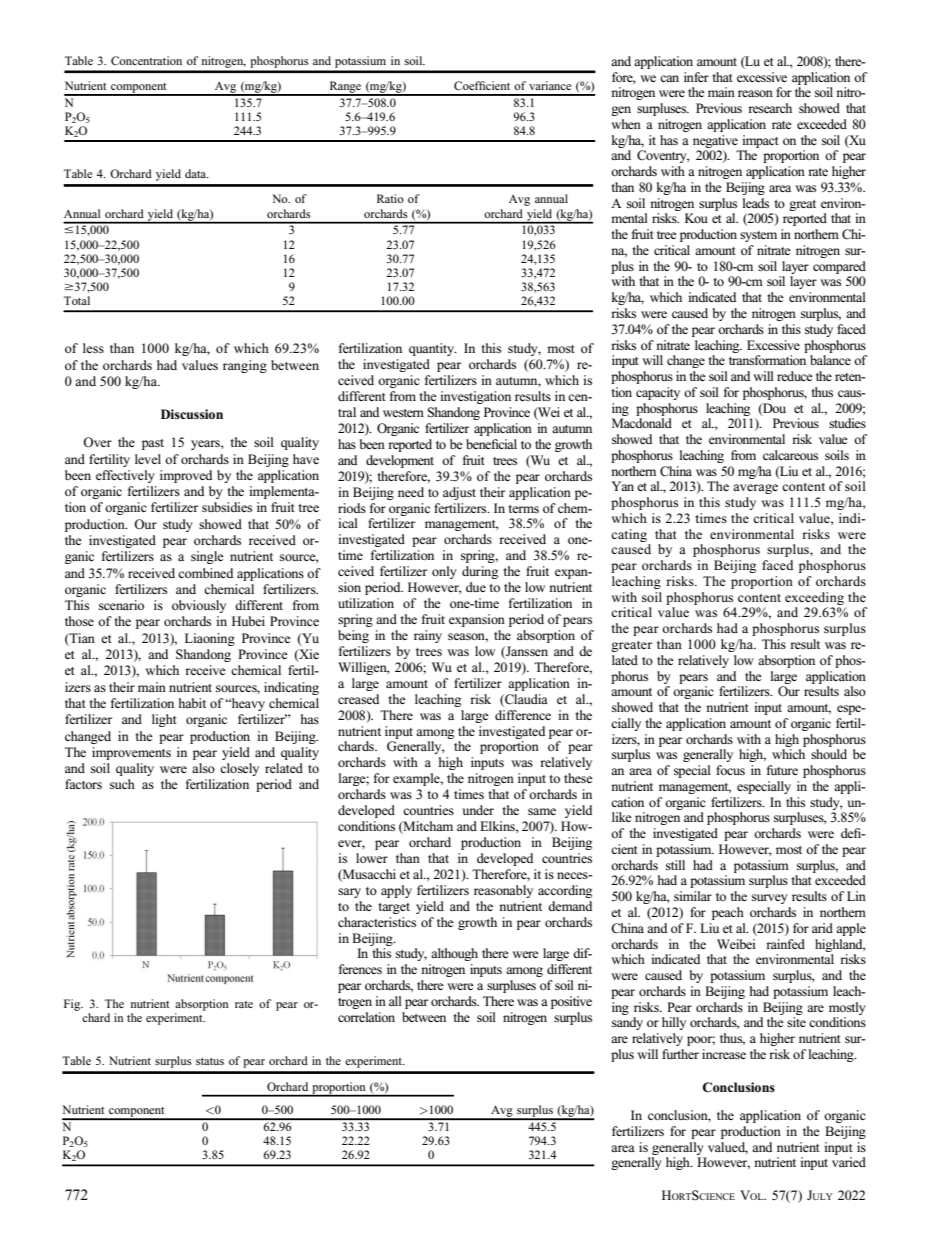 This screenshot has height=1237, width=952. I want to click on variance, so click(550, 85).
